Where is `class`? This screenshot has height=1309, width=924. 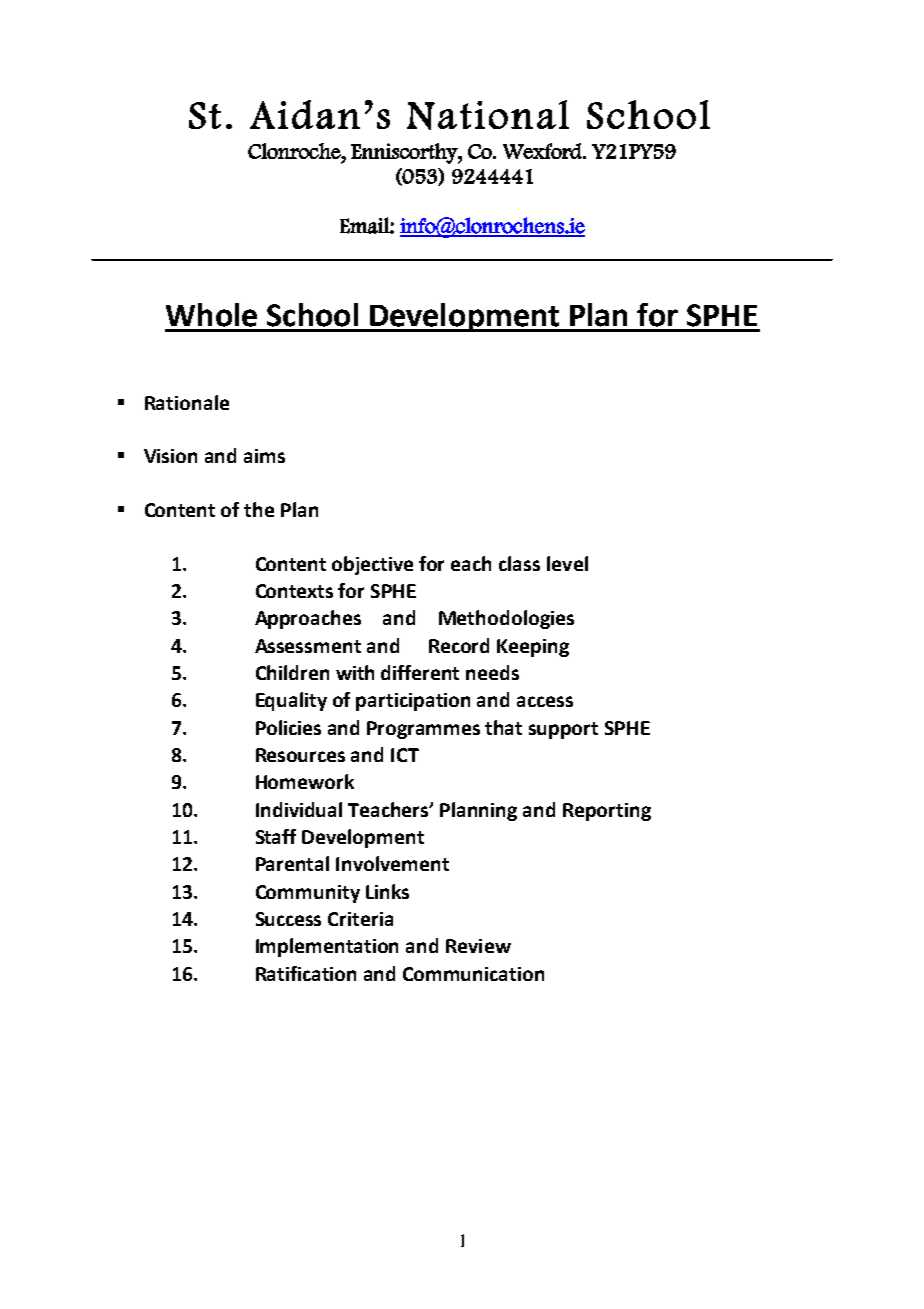 class is located at coordinates (519, 563).
